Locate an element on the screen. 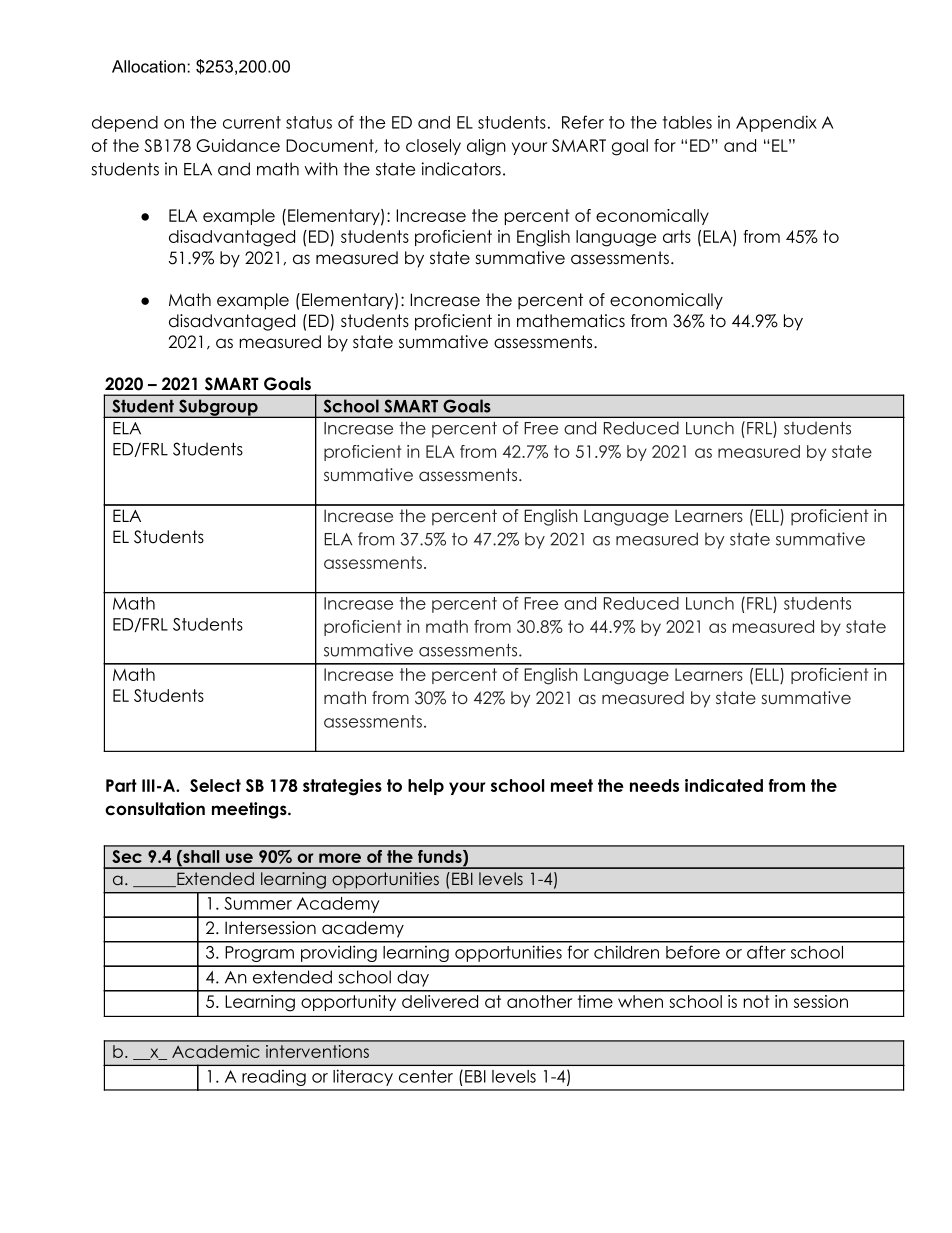  help is located at coordinates (426, 787).
